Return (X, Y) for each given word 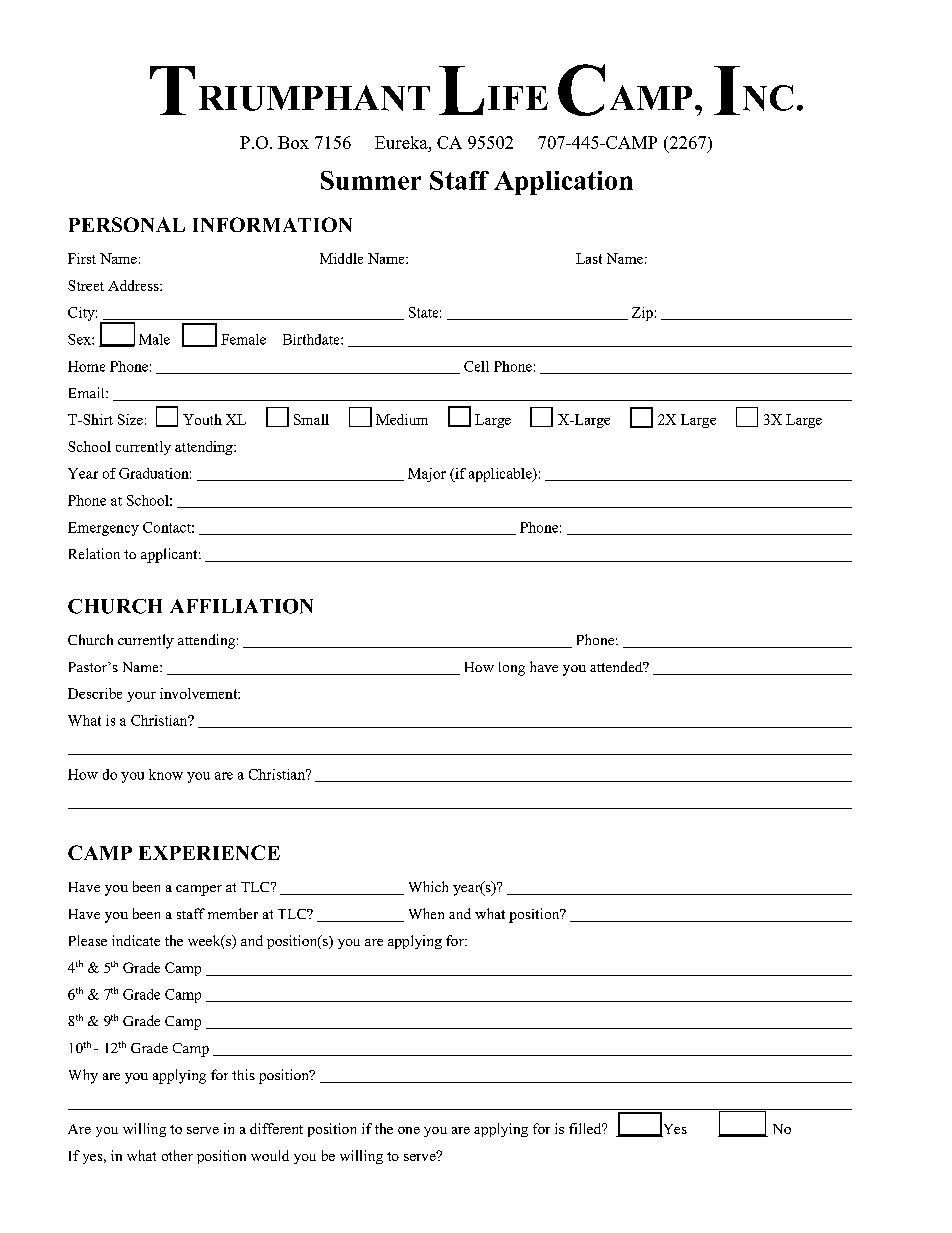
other (177, 1155)
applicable (501, 475)
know (166, 774)
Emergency (103, 529)
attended (617, 666)
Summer (371, 180)
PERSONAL (127, 224)
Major (427, 475)
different (276, 1128)
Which (428, 886)
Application (563, 183)
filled (586, 1128)
